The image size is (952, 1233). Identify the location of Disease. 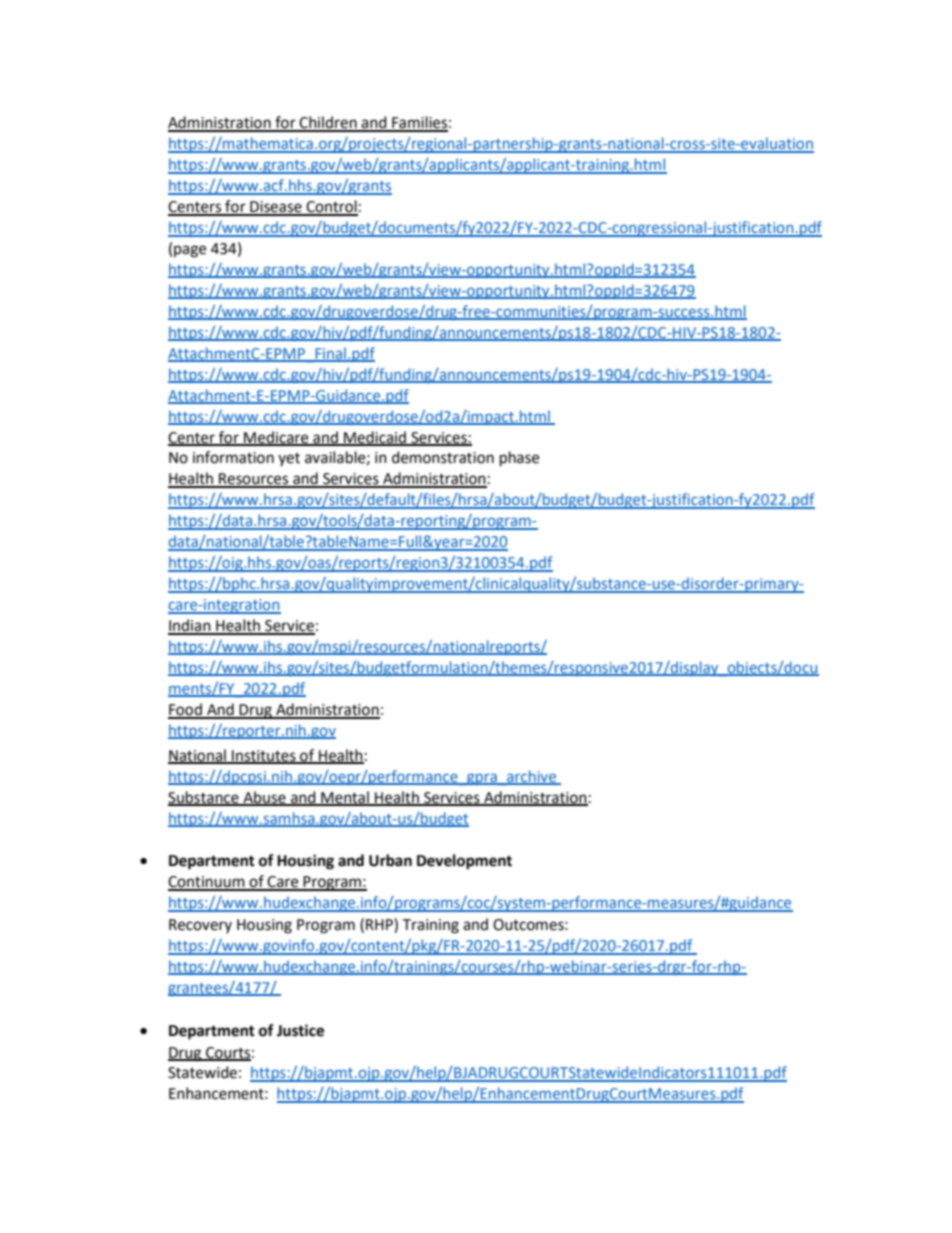
(276, 208).
